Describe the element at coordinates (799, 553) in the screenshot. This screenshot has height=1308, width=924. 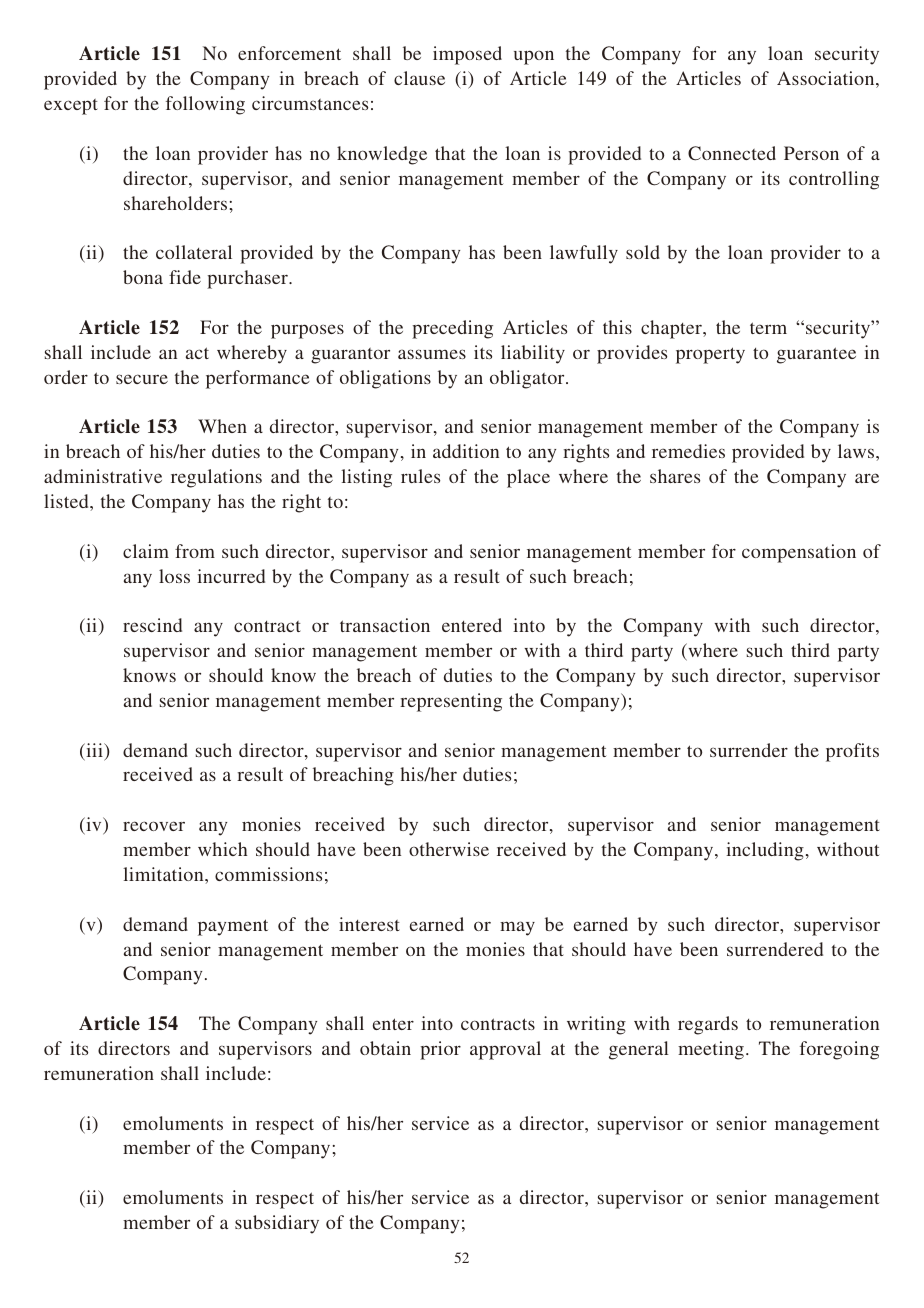
I see `compensation` at that location.
